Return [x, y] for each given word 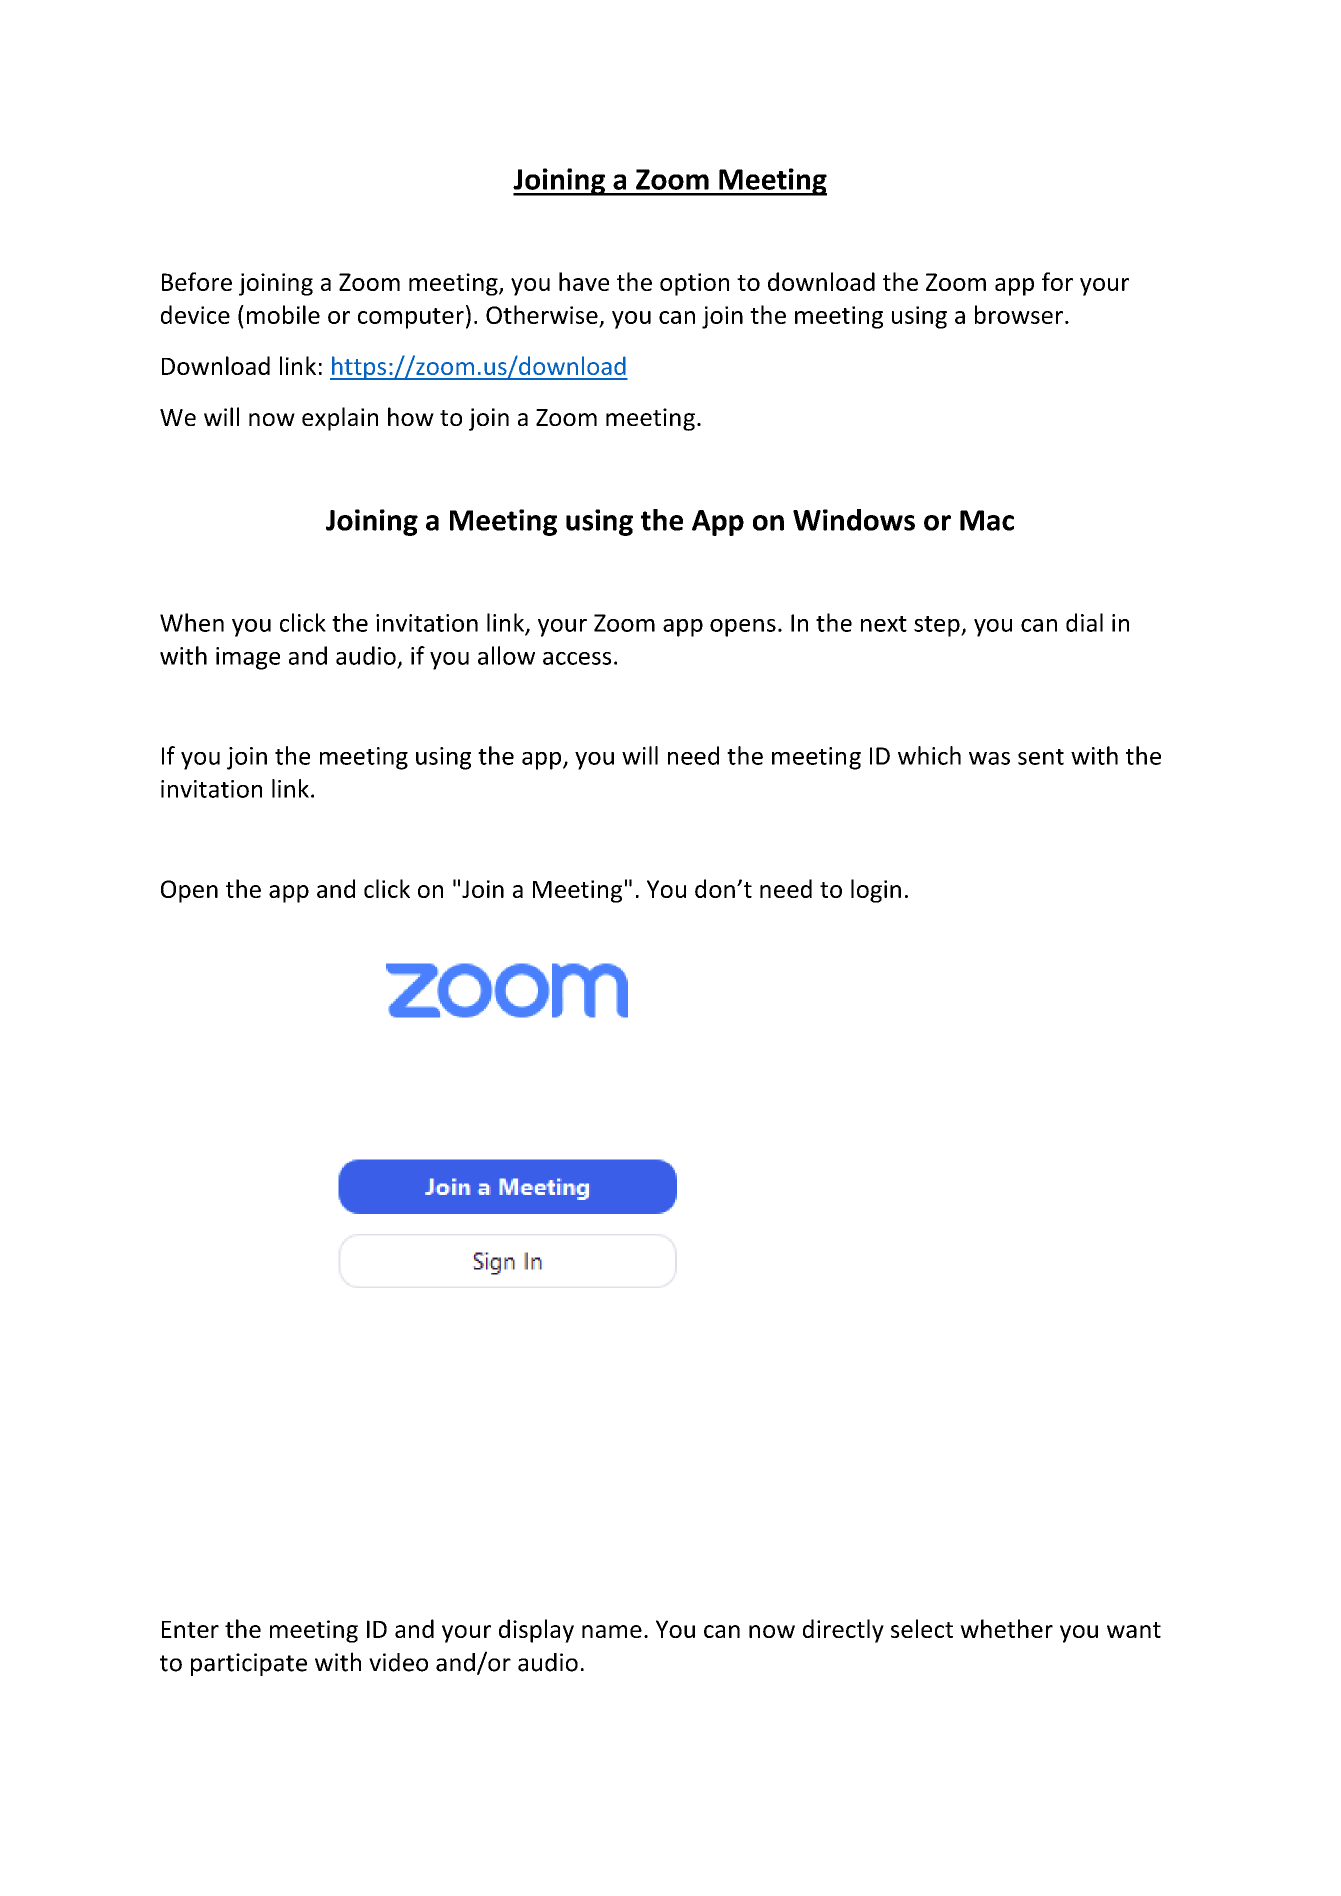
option [694, 284]
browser [1019, 314]
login [876, 891]
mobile [283, 314]
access [577, 658]
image [248, 658]
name [612, 1631]
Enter [190, 1629]
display [536, 1631]
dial [1084, 622]
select [922, 1628]
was [989, 758]
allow [506, 655]
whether [1006, 1628]
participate [249, 1664]
